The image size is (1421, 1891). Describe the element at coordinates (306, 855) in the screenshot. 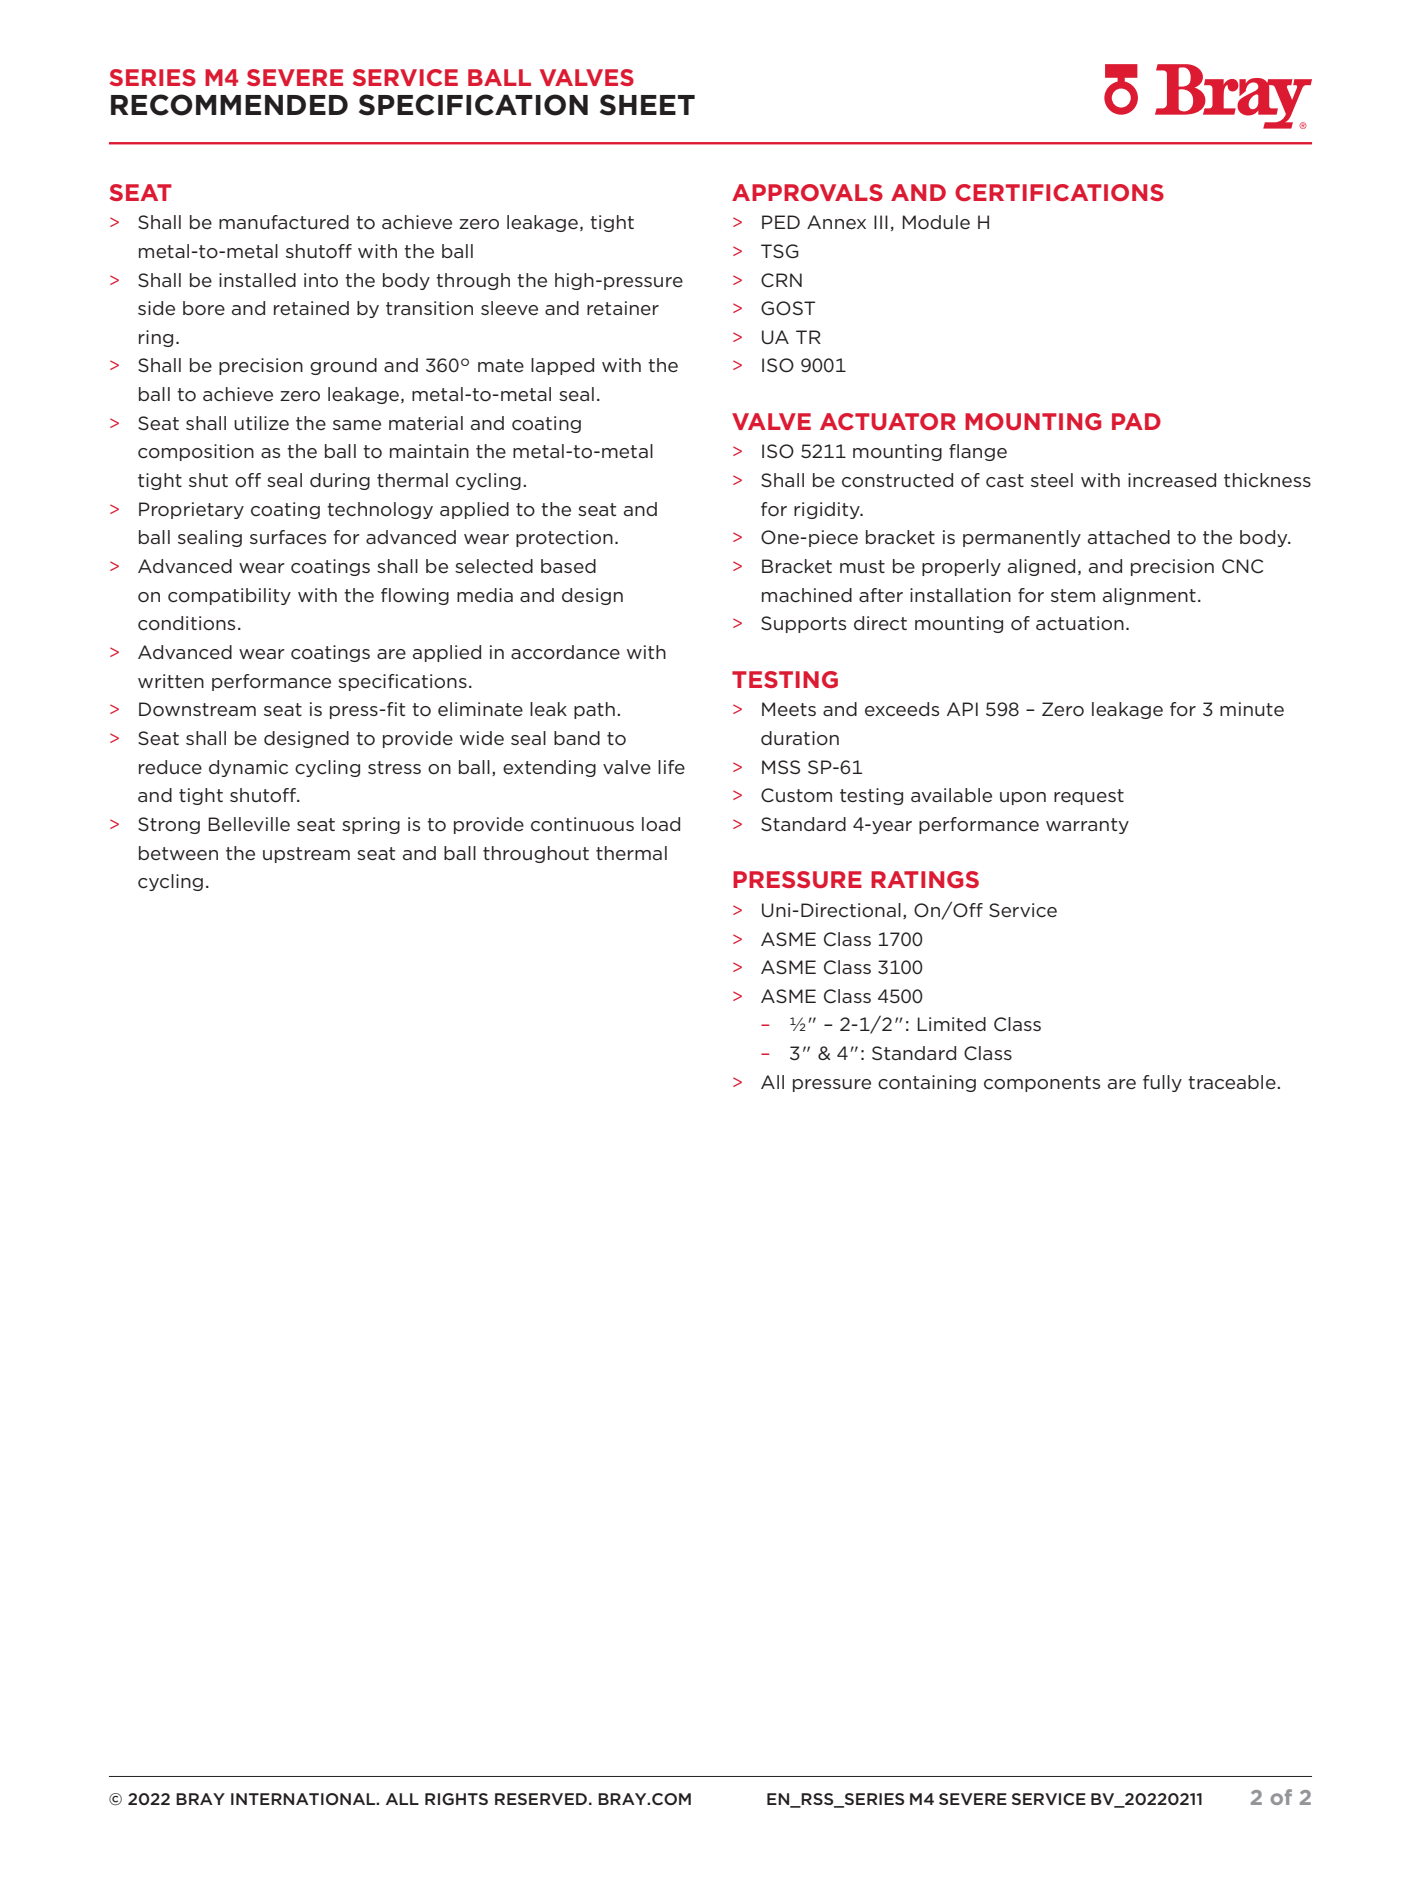

I see `upstream` at that location.
